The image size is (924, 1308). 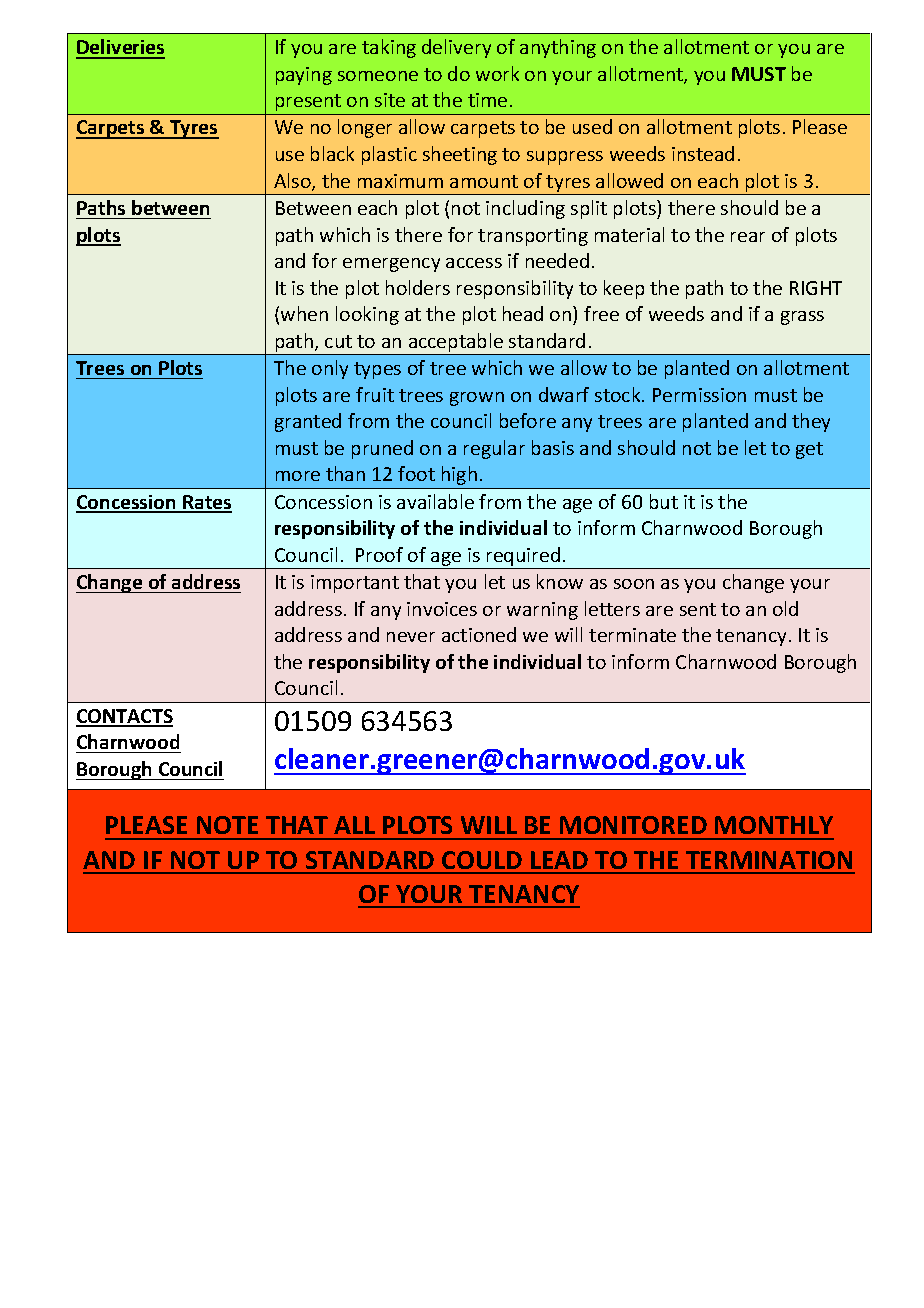 I want to click on Permission, so click(x=699, y=395).
